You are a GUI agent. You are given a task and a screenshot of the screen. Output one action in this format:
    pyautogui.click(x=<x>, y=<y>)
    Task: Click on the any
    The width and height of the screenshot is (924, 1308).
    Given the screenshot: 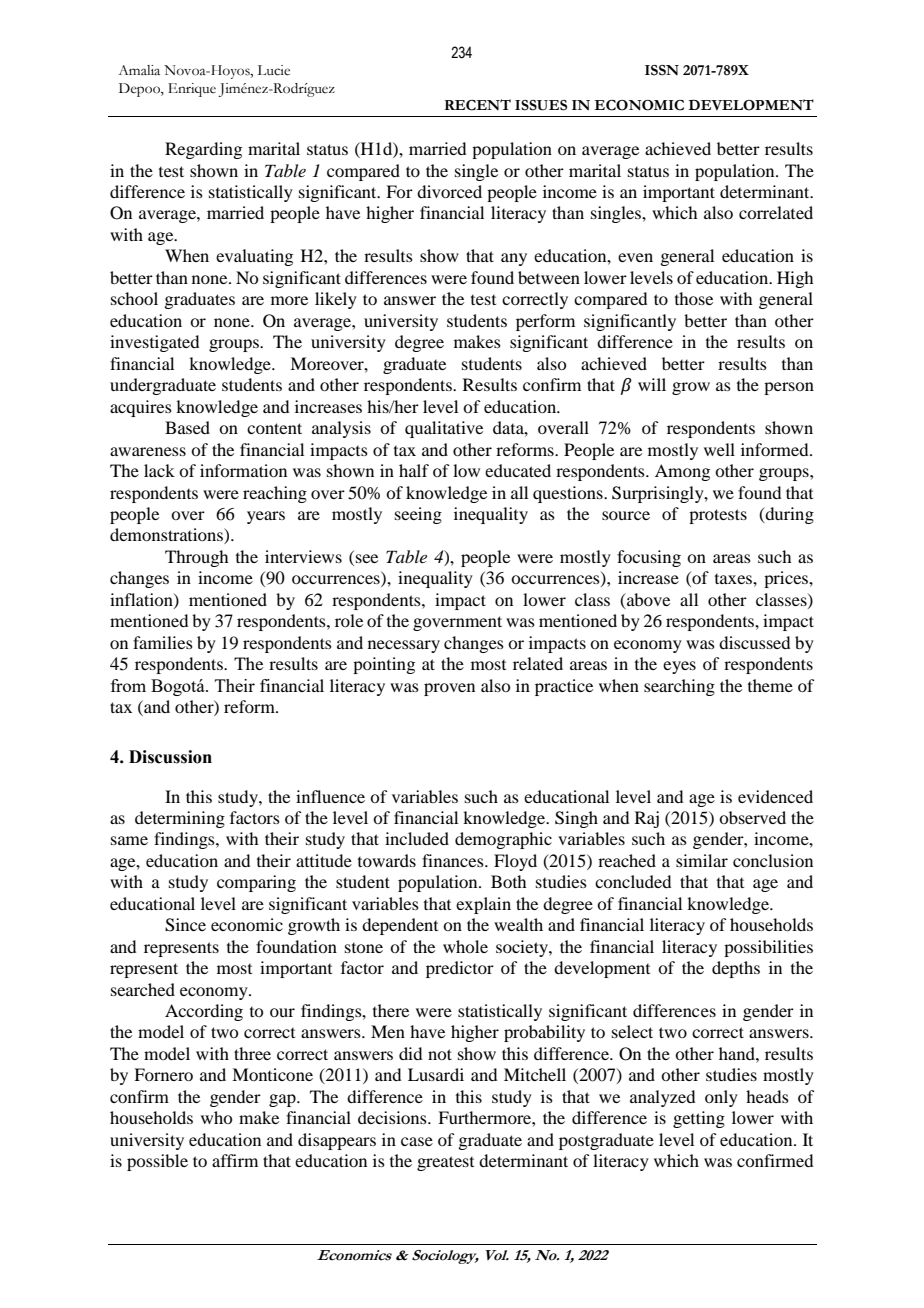 What is the action you would take?
    pyautogui.click(x=514, y=259)
